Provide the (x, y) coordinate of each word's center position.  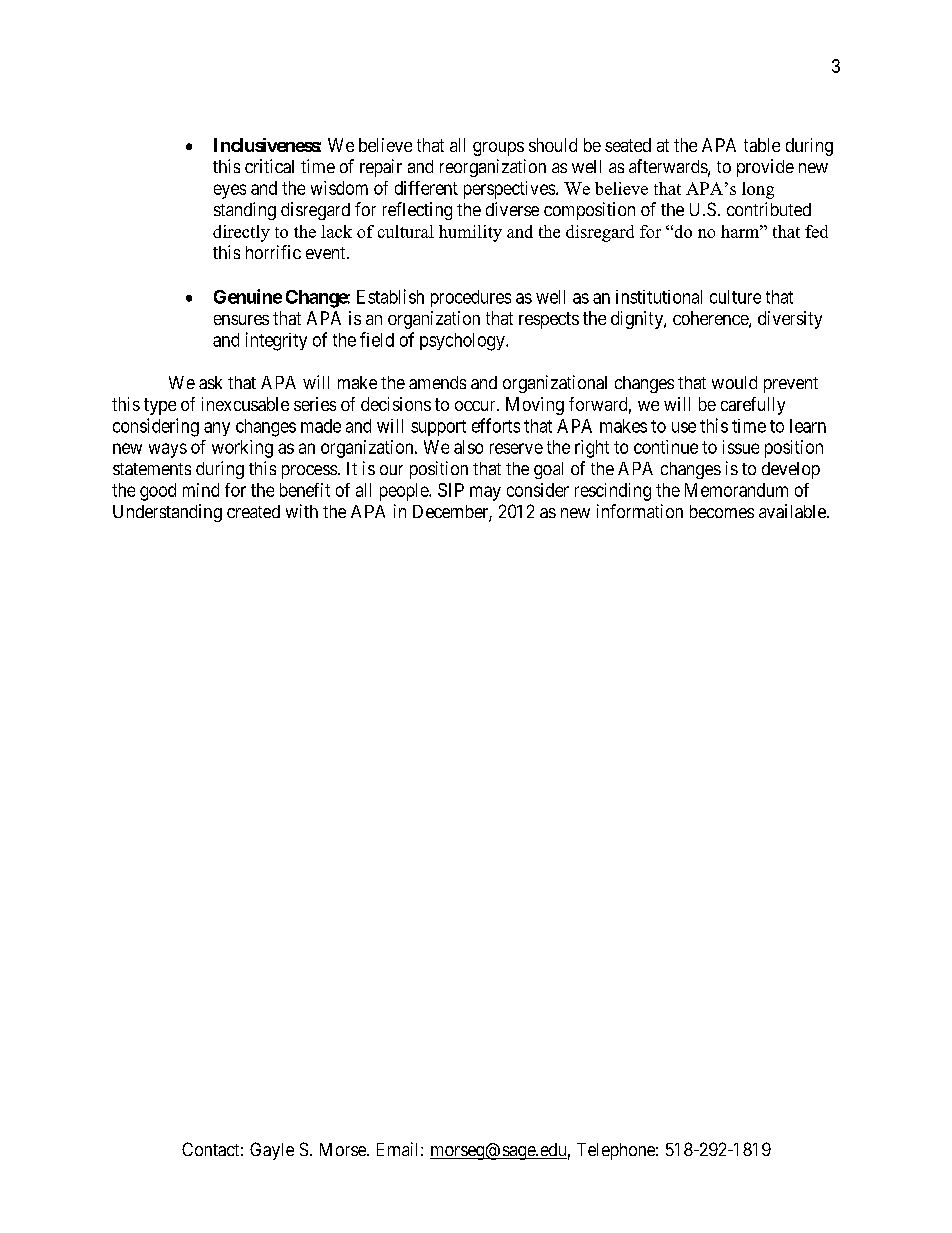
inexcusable (245, 404)
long (758, 190)
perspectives (509, 190)
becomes (722, 511)
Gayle (272, 1151)
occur (476, 406)
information (640, 511)
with (302, 511)
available (793, 511)
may (485, 493)
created (253, 511)
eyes (230, 191)
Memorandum (736, 490)
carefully (753, 406)
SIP (451, 490)
